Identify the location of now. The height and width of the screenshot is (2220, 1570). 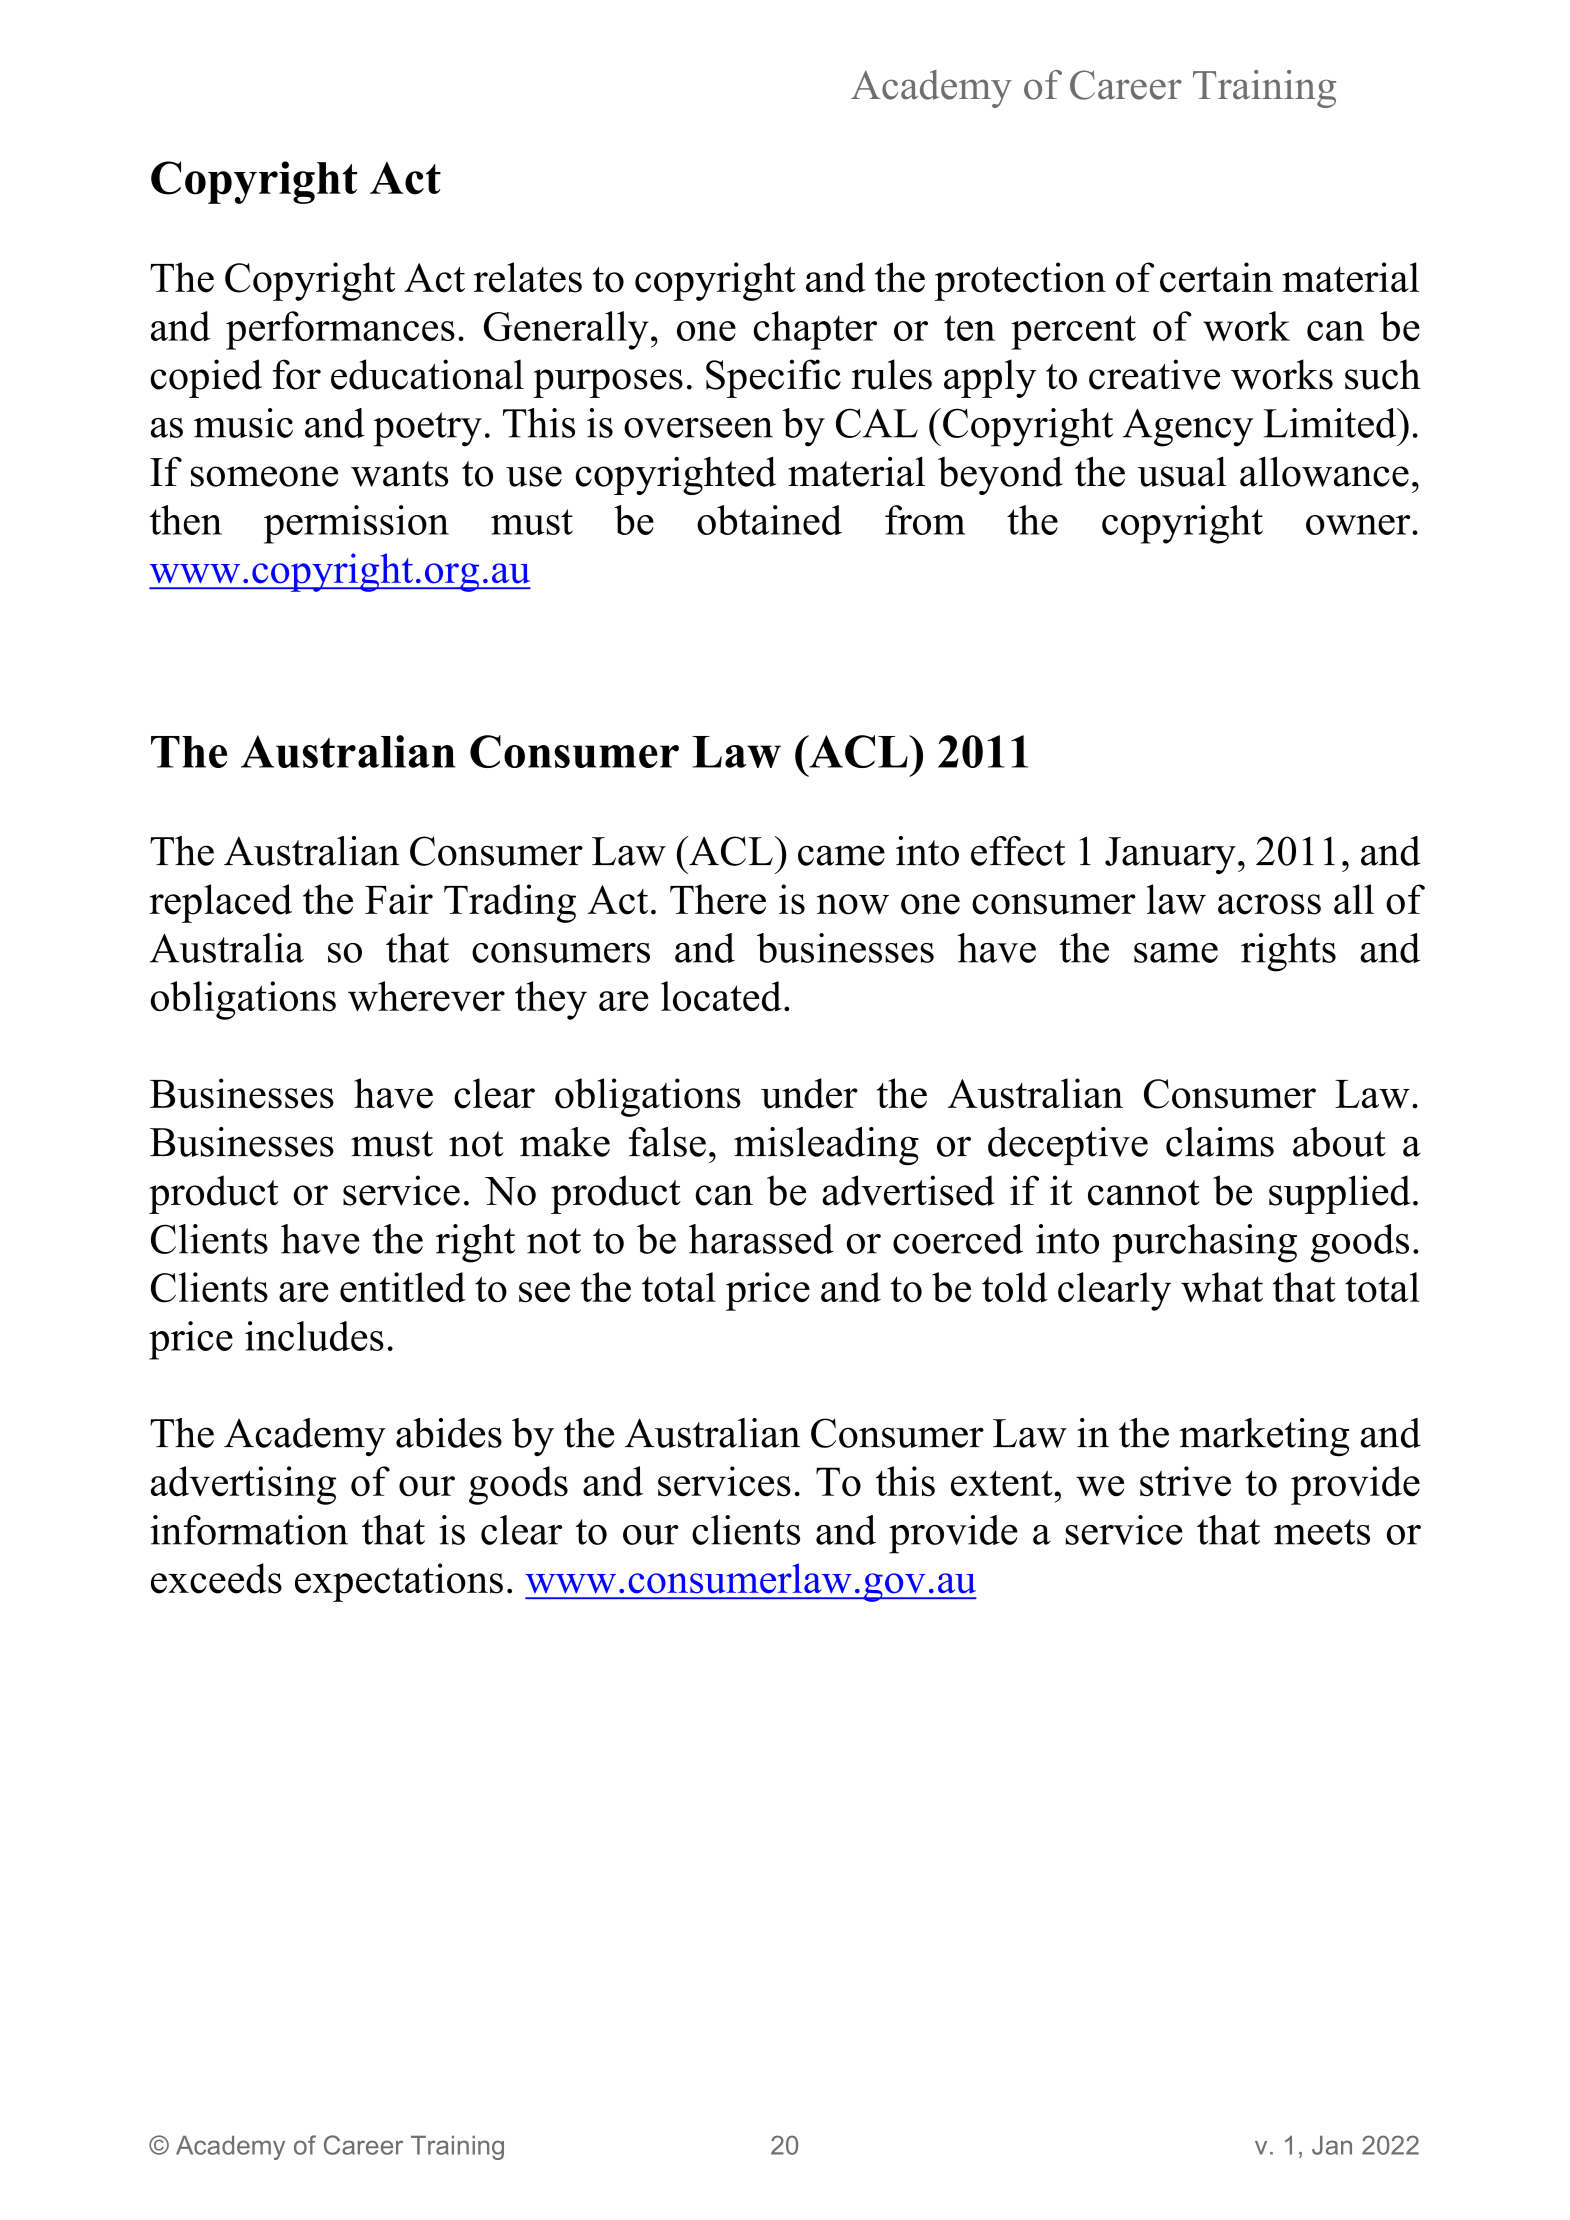
(853, 904).
